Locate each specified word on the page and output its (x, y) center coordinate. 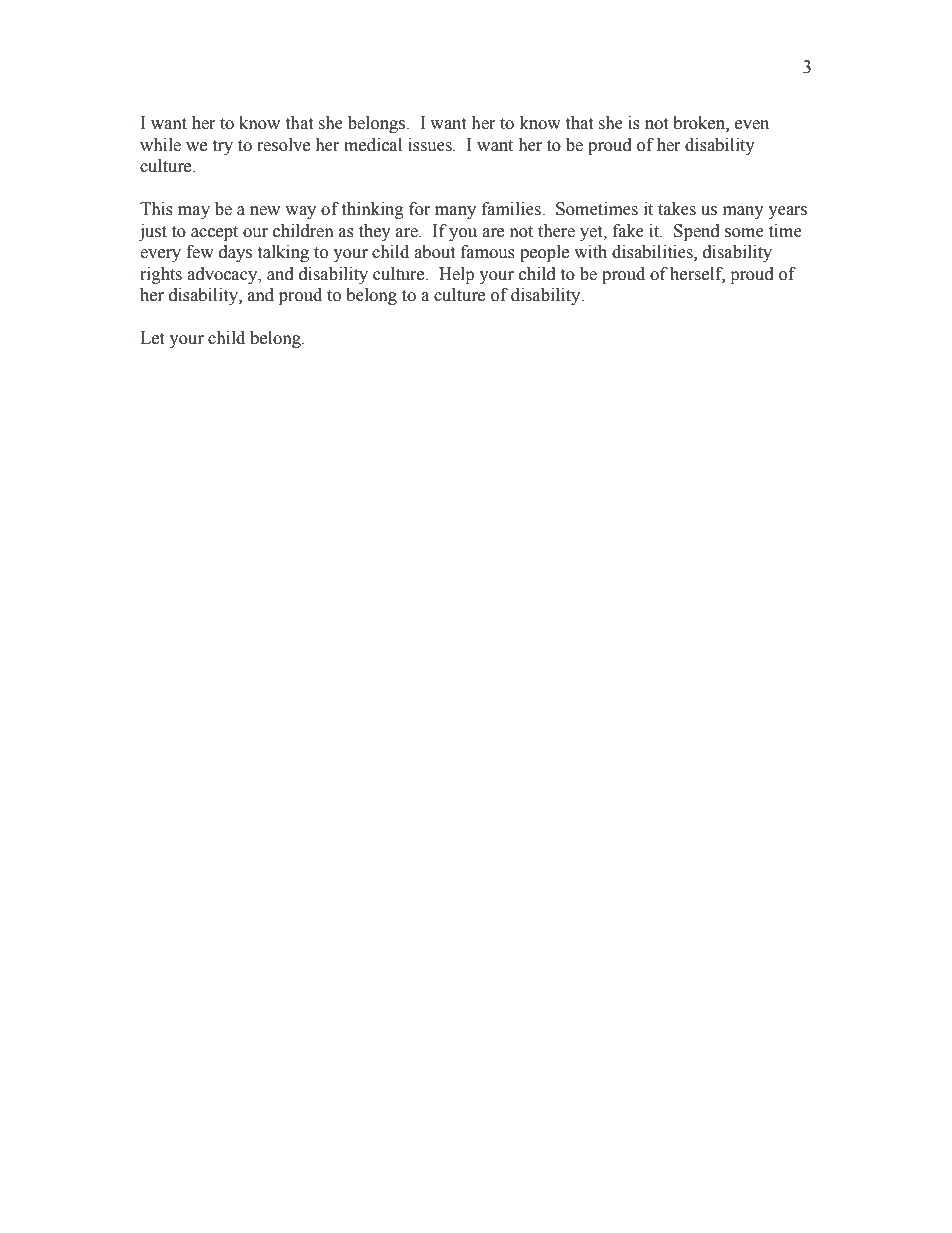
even (752, 125)
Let (152, 338)
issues (431, 145)
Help (456, 275)
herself (697, 274)
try (222, 147)
